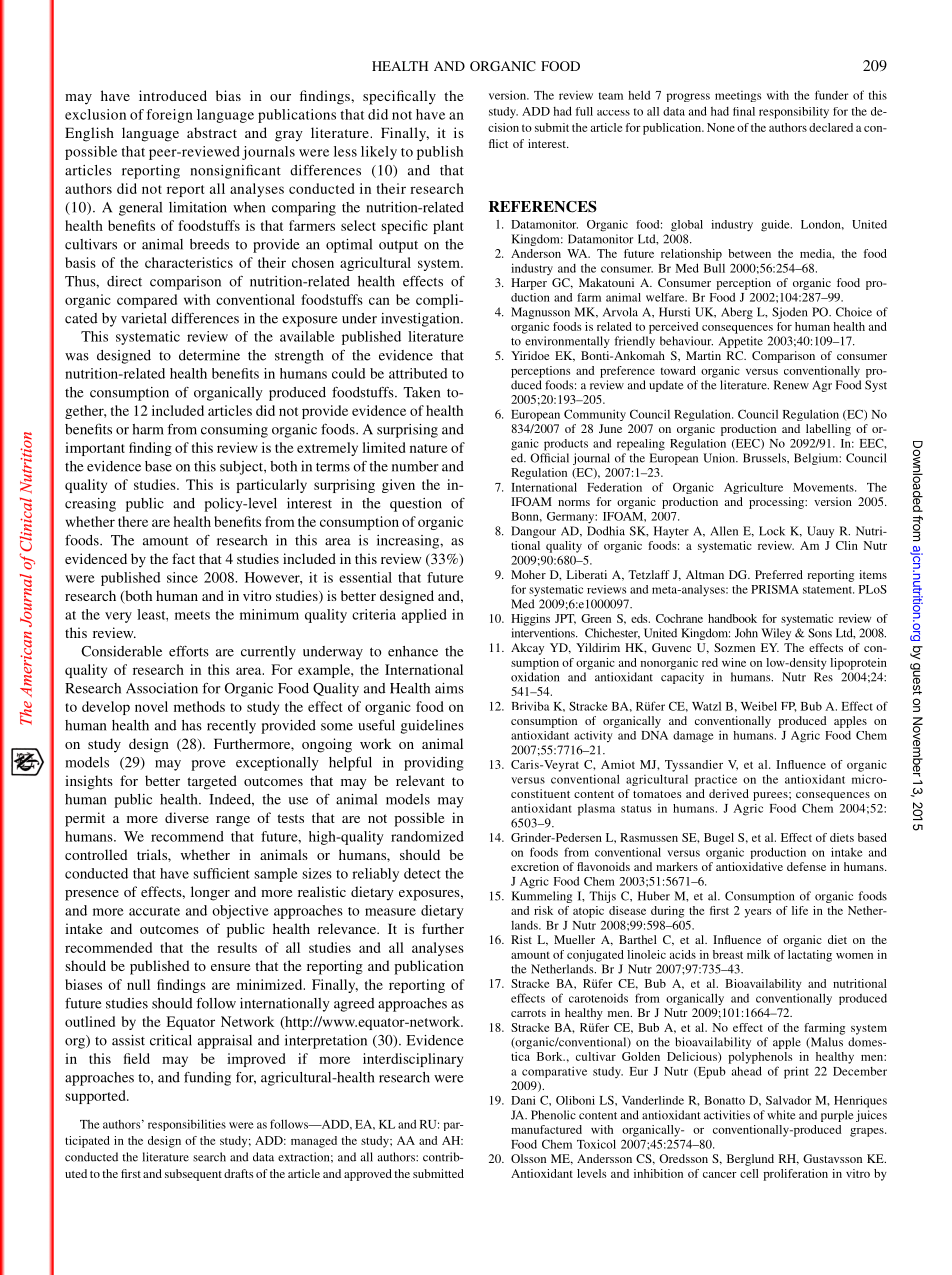 This image has height=1275, width=952. I want to click on efforts, so click(189, 651).
